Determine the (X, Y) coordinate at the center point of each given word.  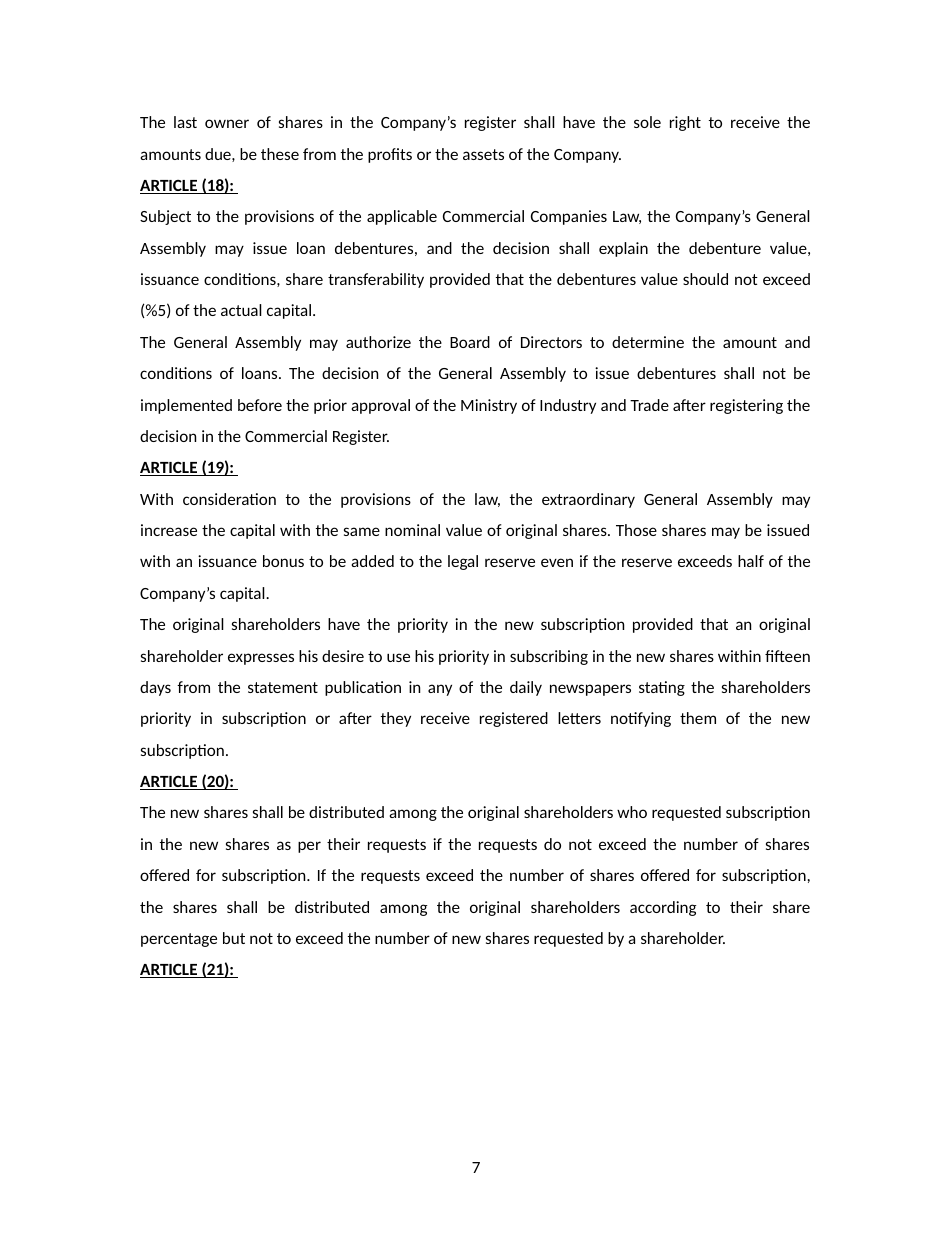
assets (483, 154)
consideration (229, 499)
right (685, 123)
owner (227, 123)
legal (463, 562)
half (751, 561)
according (663, 908)
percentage (179, 940)
